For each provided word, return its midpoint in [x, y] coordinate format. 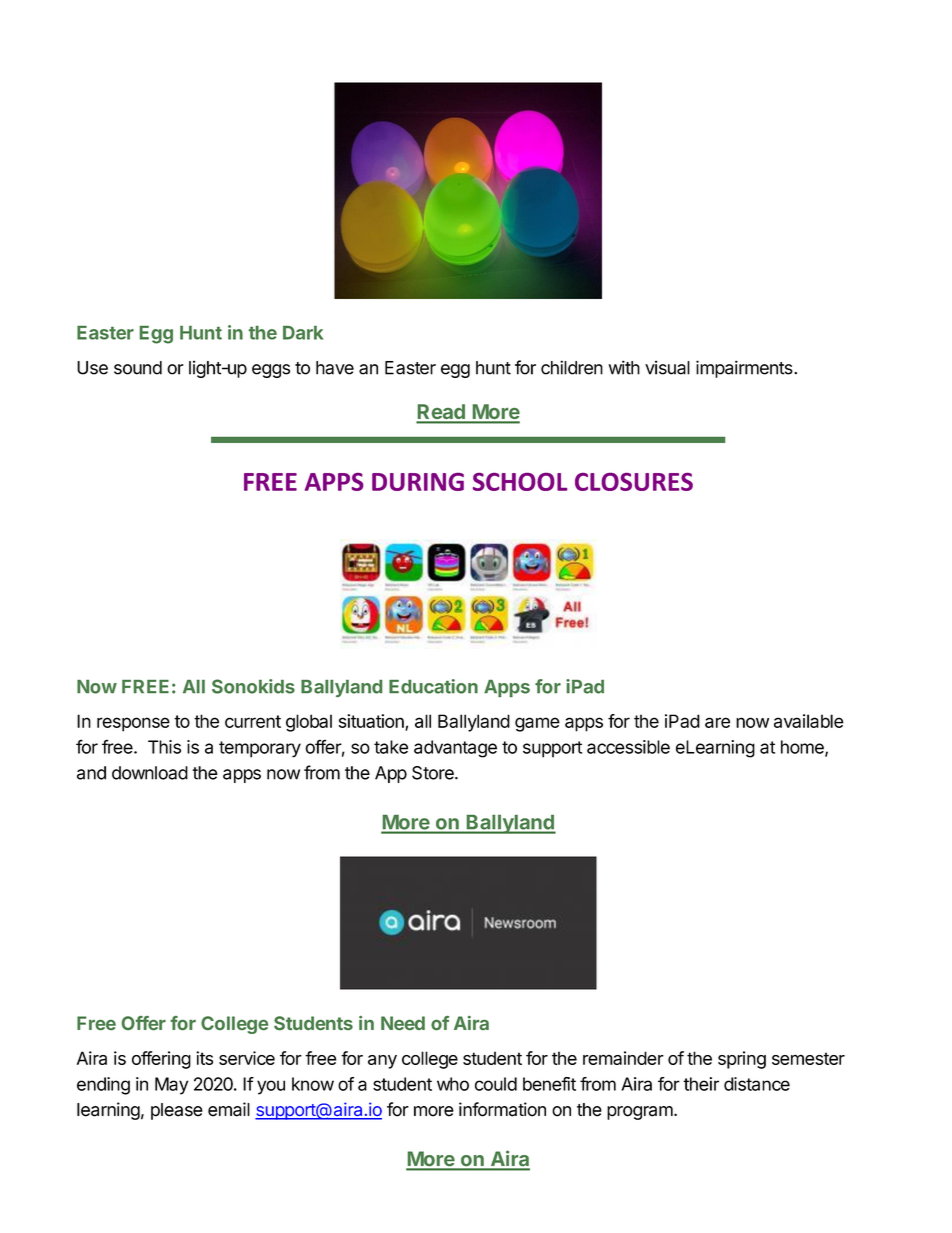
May [171, 1086]
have [335, 368]
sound [138, 368]
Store [434, 773]
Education [433, 686]
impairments [745, 369]
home [803, 748]
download [150, 773]
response [133, 724]
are [717, 722]
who [453, 1084]
